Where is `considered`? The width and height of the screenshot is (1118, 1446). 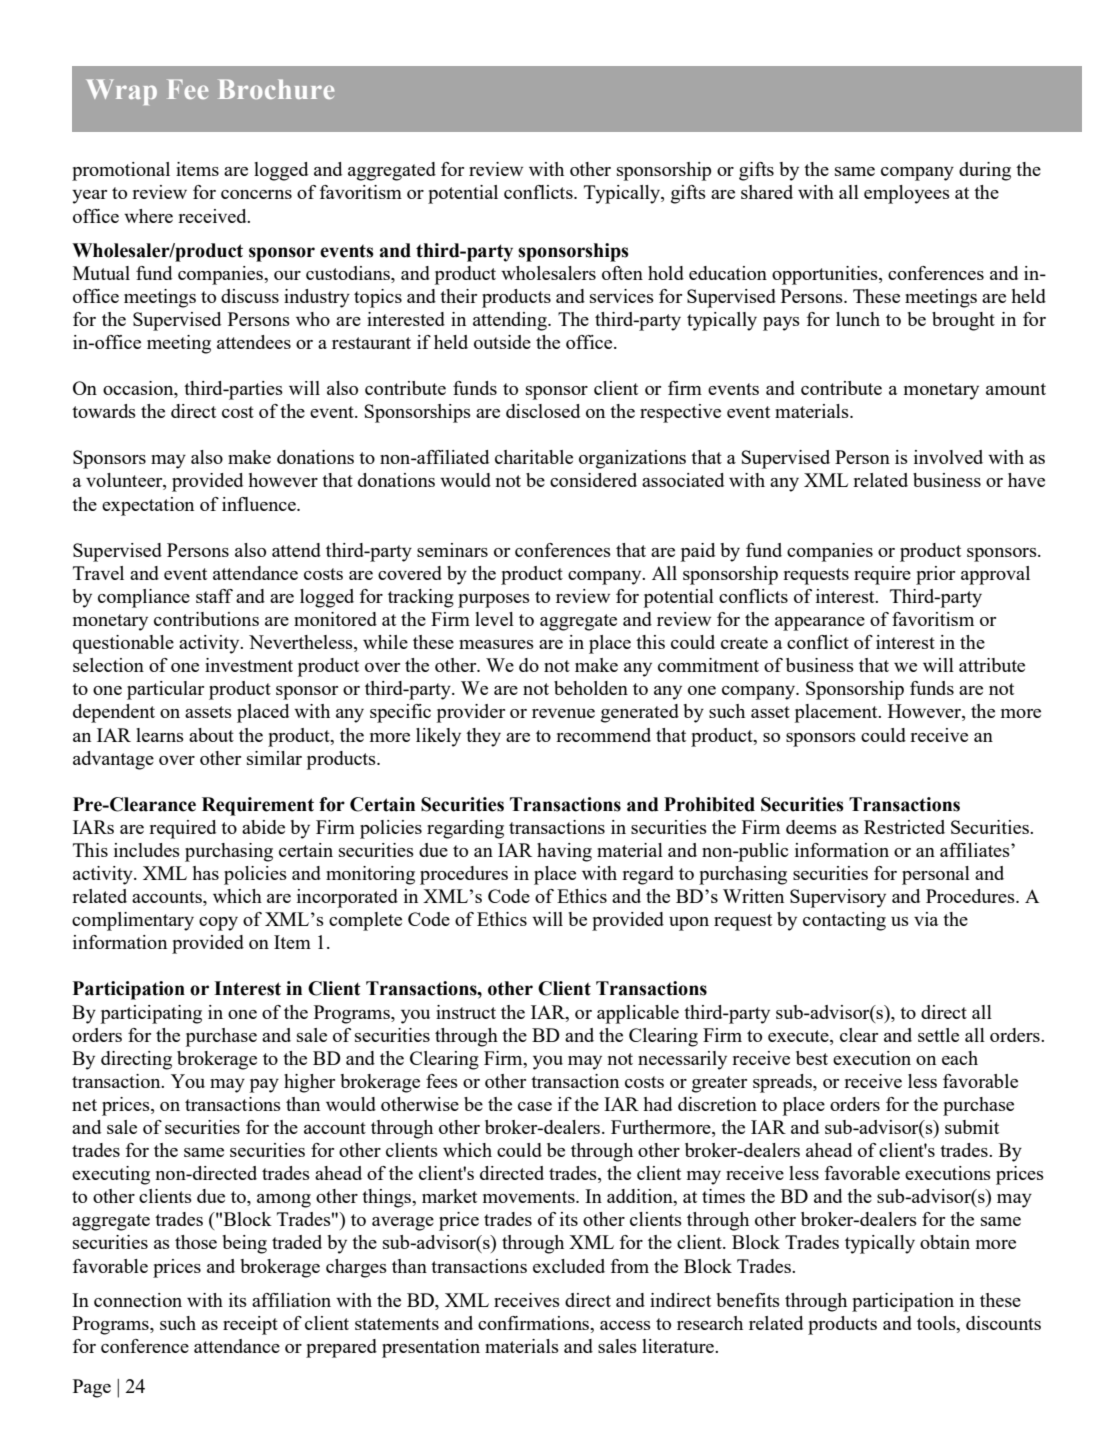
considered is located at coordinates (593, 480).
